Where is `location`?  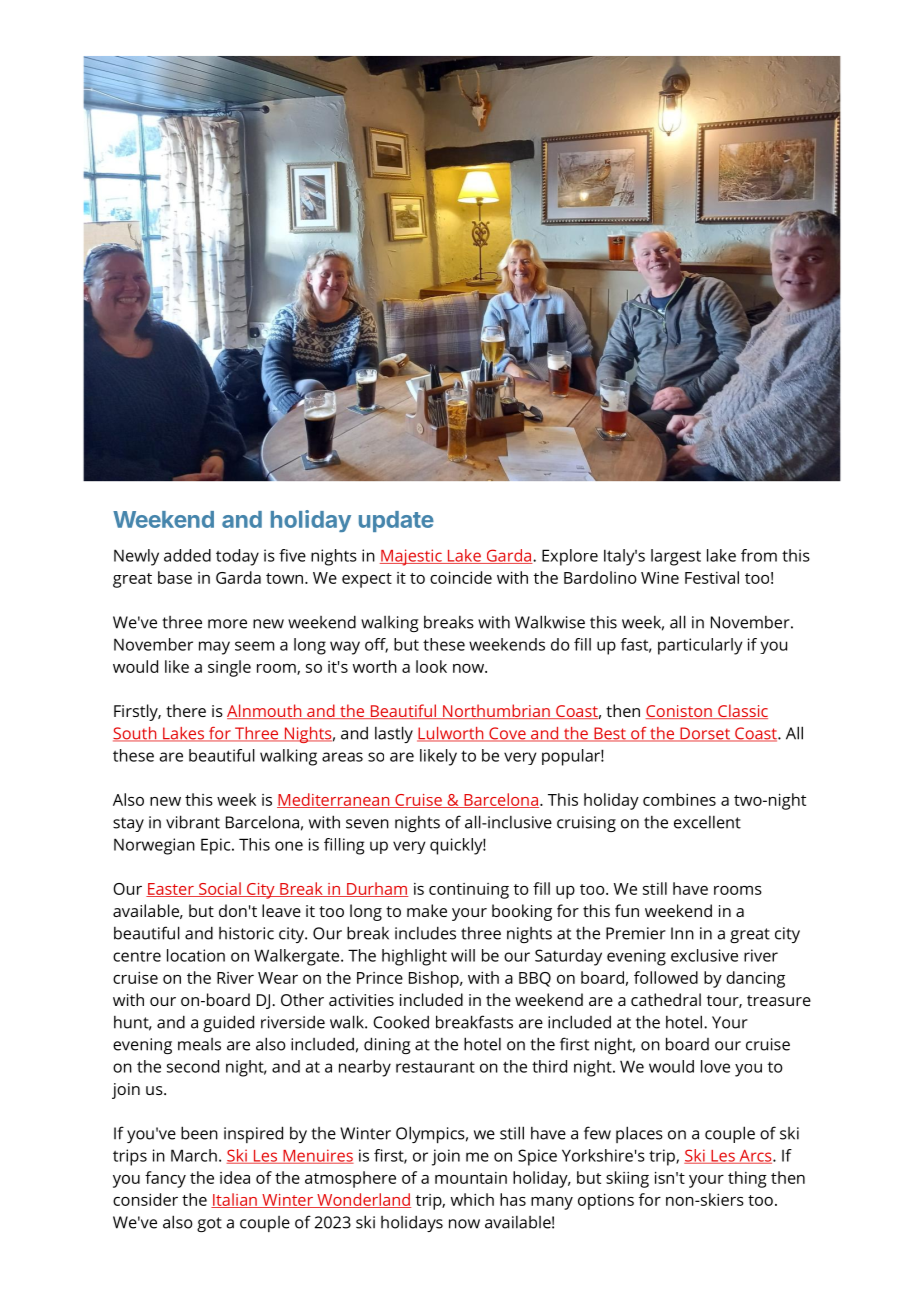 location is located at coordinates (196, 955).
